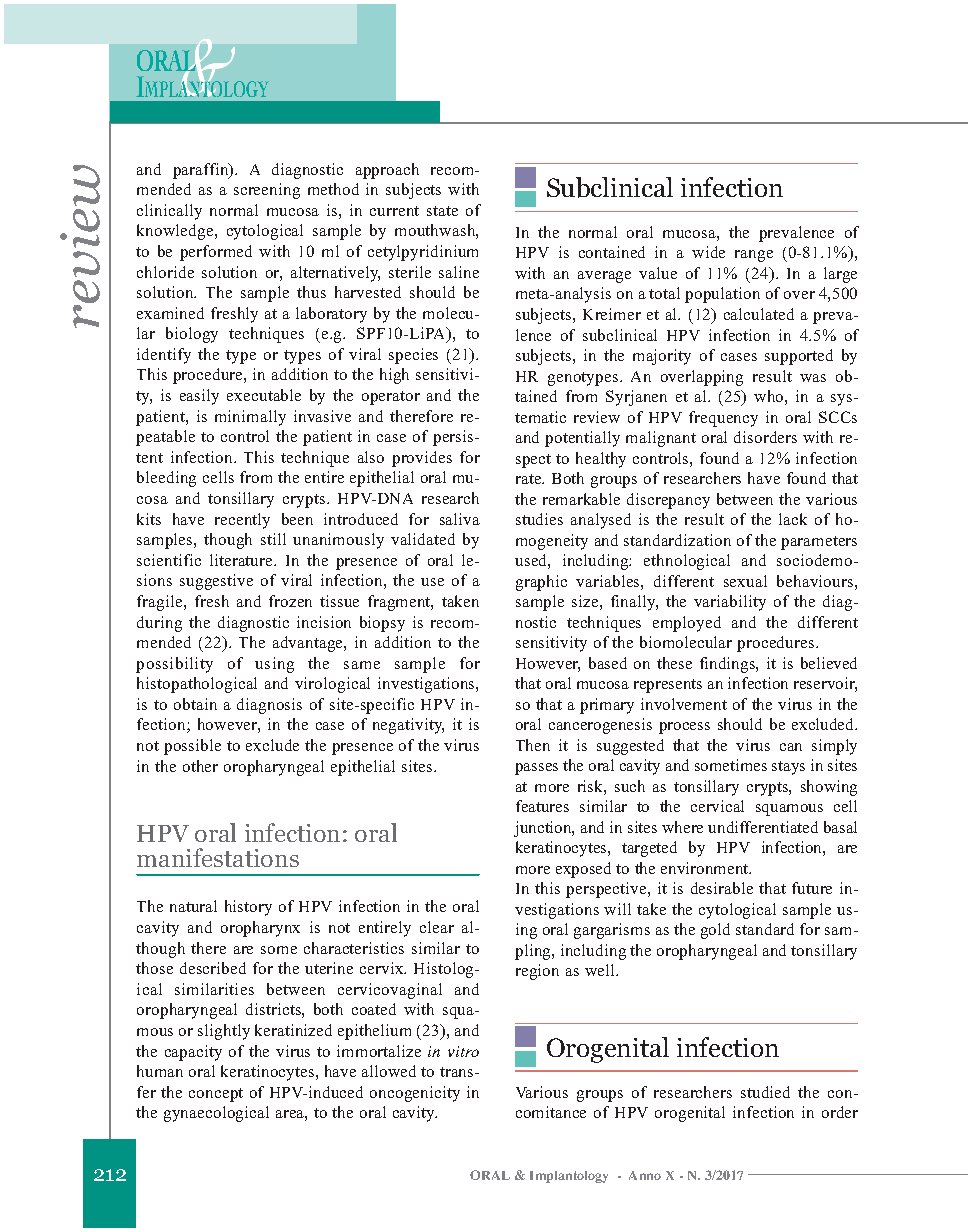  I want to click on findings, so click(728, 665).
